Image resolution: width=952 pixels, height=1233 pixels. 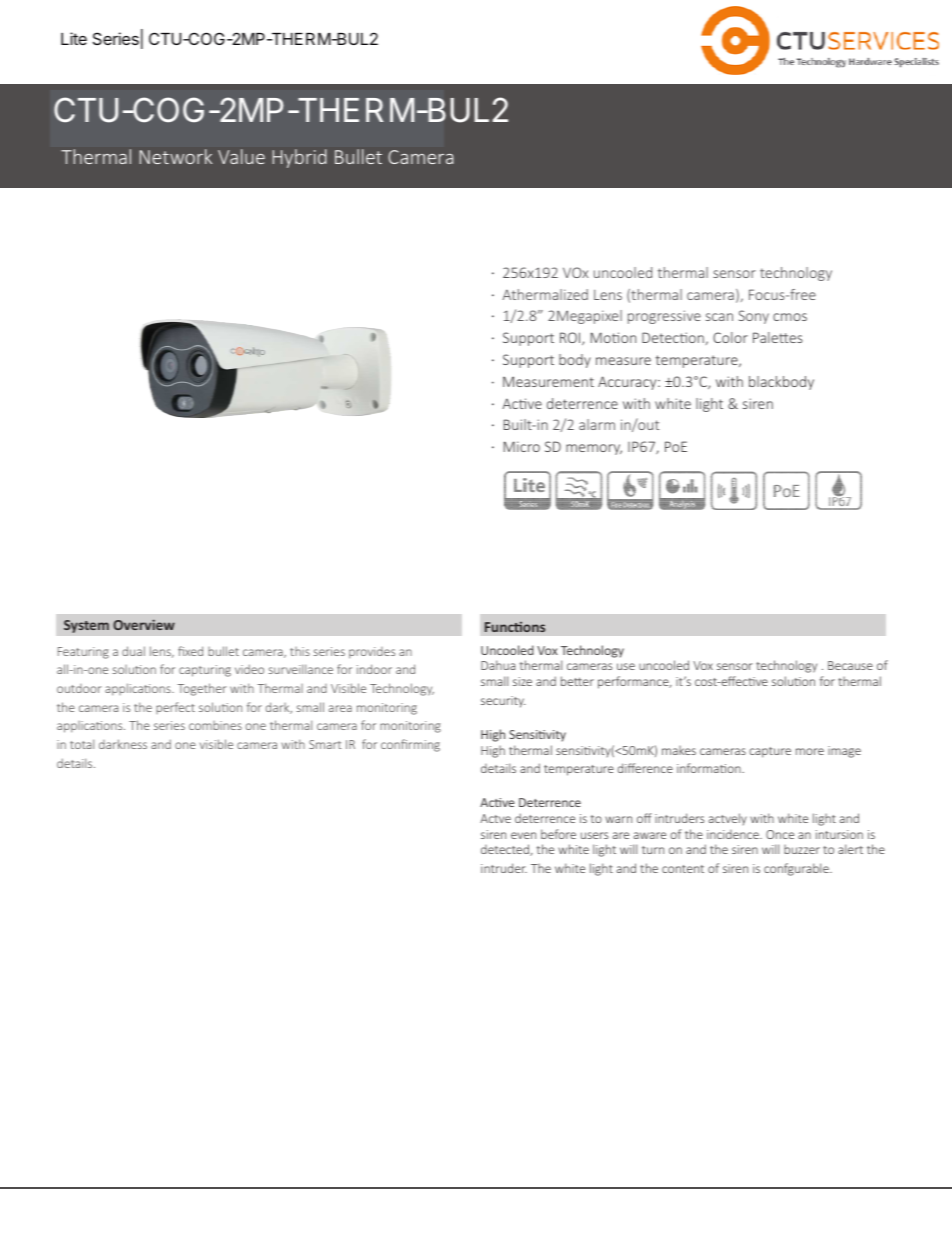 I want to click on Network, so click(x=176, y=156).
